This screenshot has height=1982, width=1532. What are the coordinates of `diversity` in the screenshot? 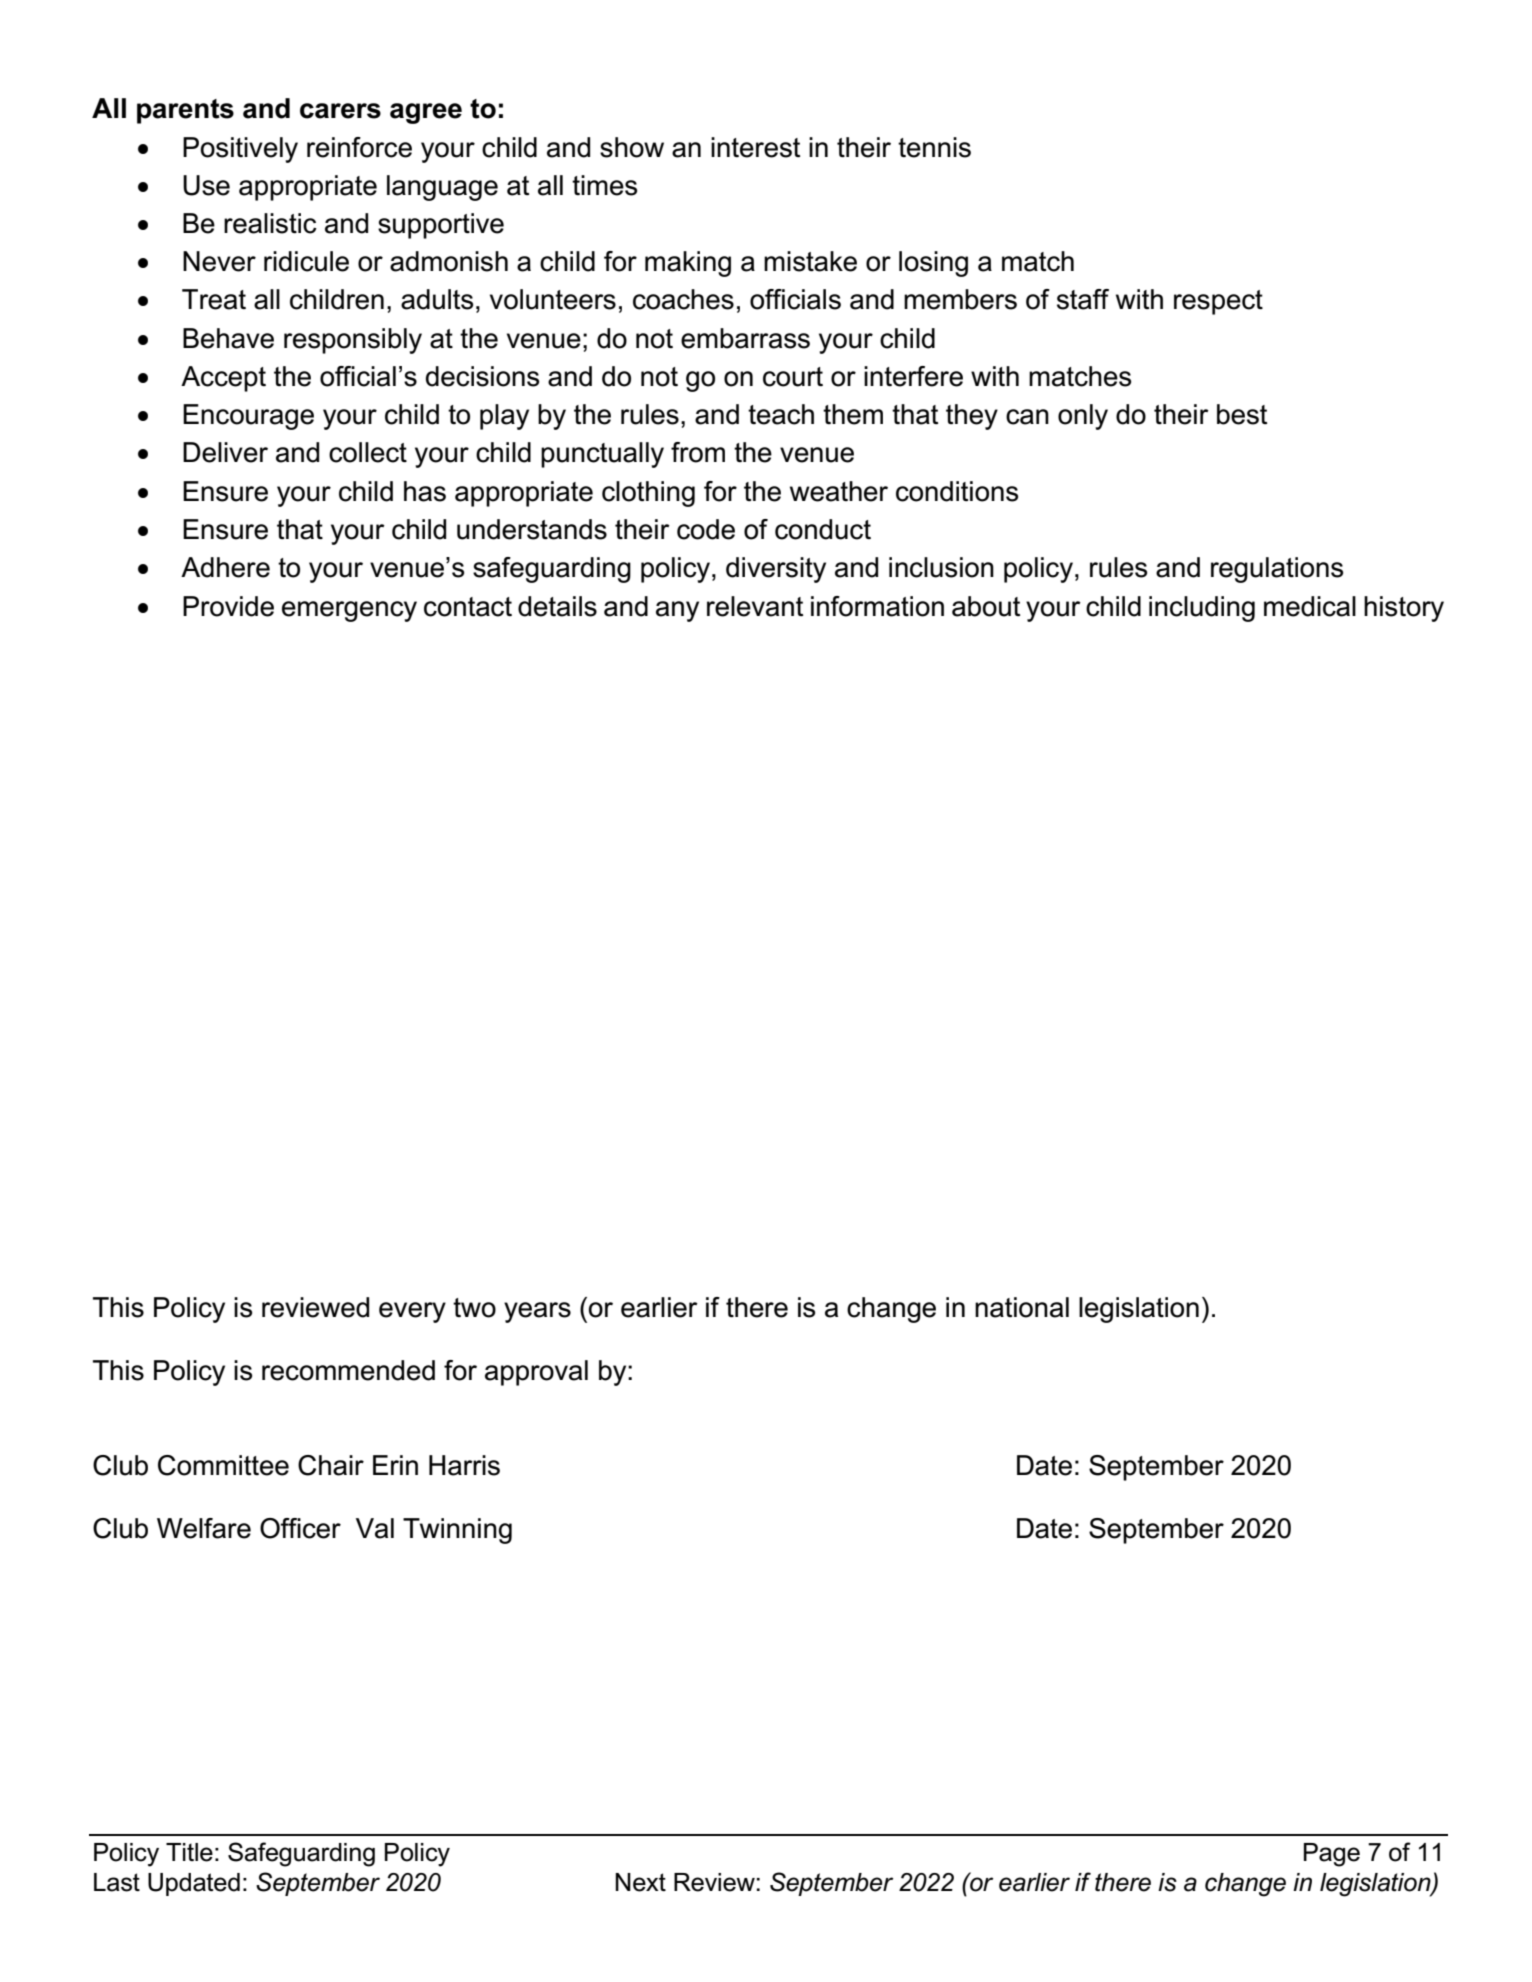 It's located at (776, 570).
